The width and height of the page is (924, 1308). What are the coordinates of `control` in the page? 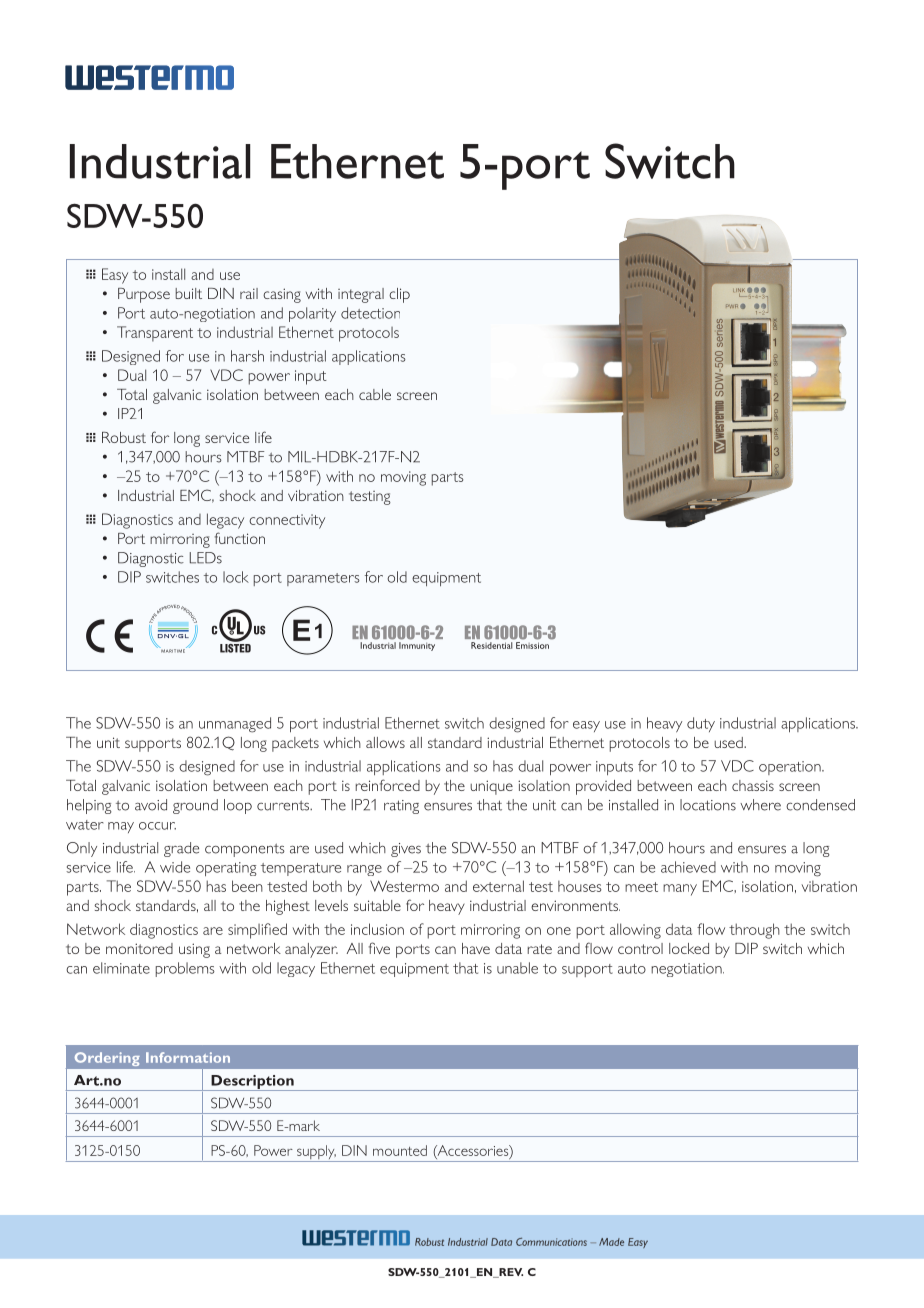 It's located at (640, 948).
